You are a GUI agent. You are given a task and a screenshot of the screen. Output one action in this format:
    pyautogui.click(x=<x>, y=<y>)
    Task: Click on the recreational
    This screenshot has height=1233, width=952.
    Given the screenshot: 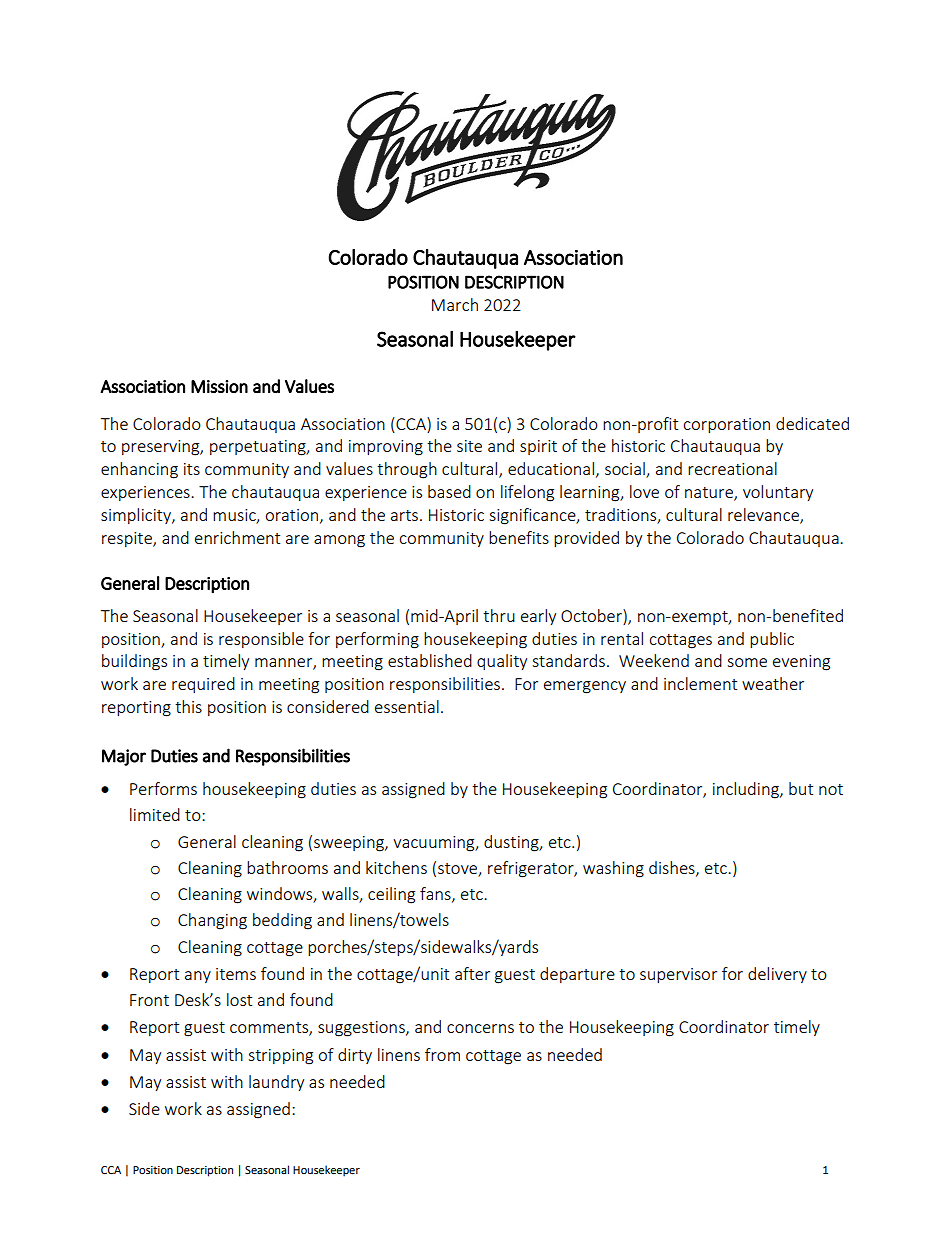 What is the action you would take?
    pyautogui.click(x=732, y=468)
